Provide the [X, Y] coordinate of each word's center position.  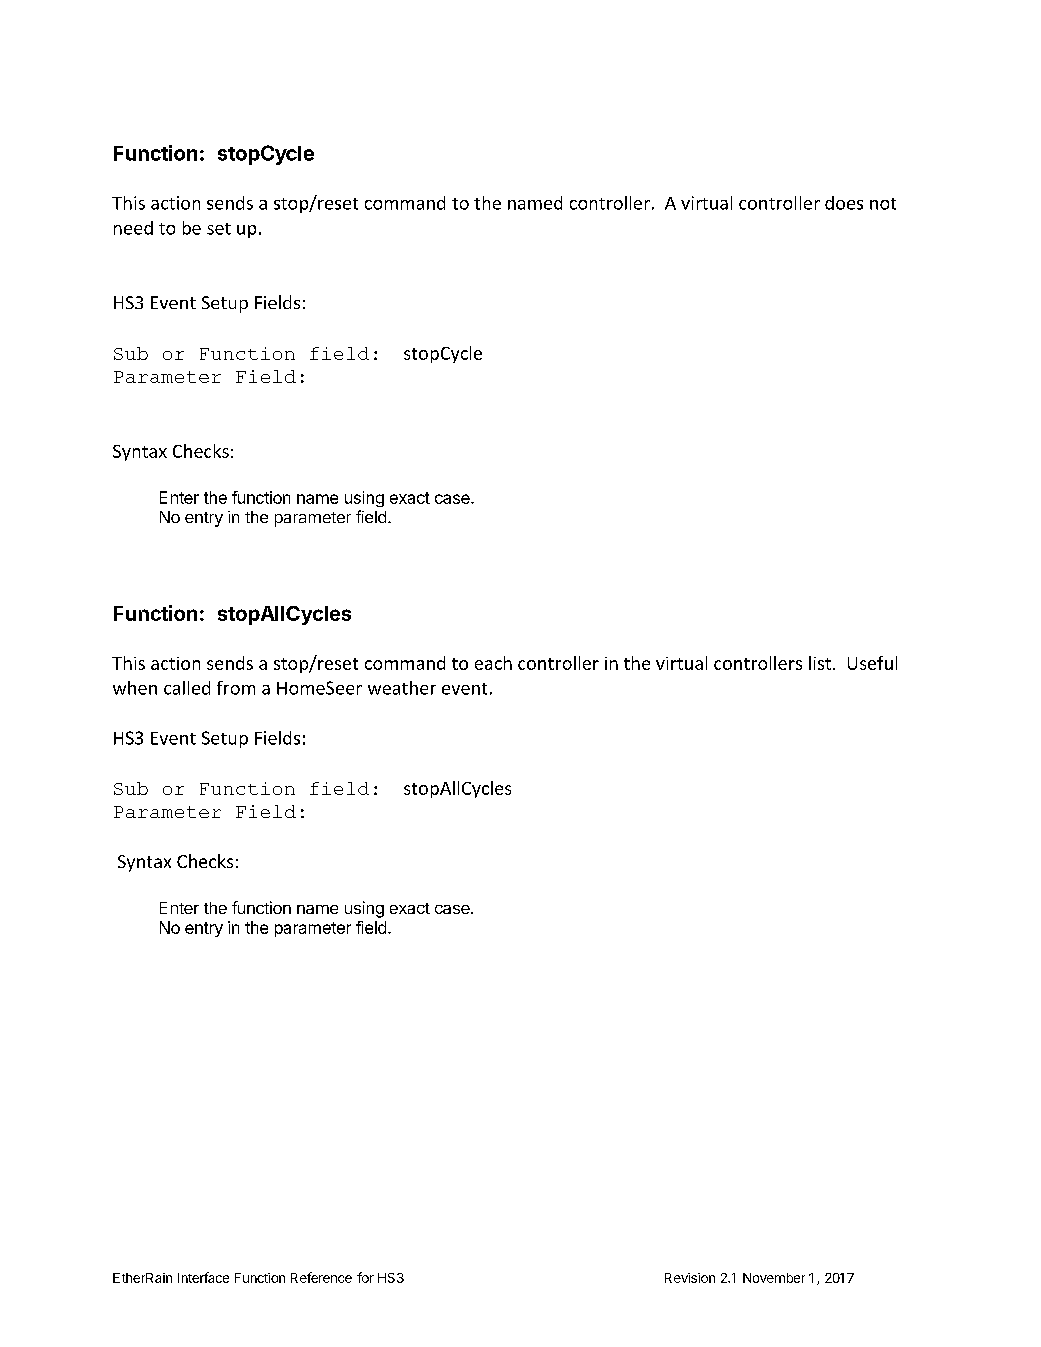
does [844, 203]
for [365, 1277]
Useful [872, 663]
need [133, 228]
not [883, 204]
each [493, 663]
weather [402, 688]
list [820, 663]
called [187, 688]
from [236, 688]
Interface [203, 1277]
